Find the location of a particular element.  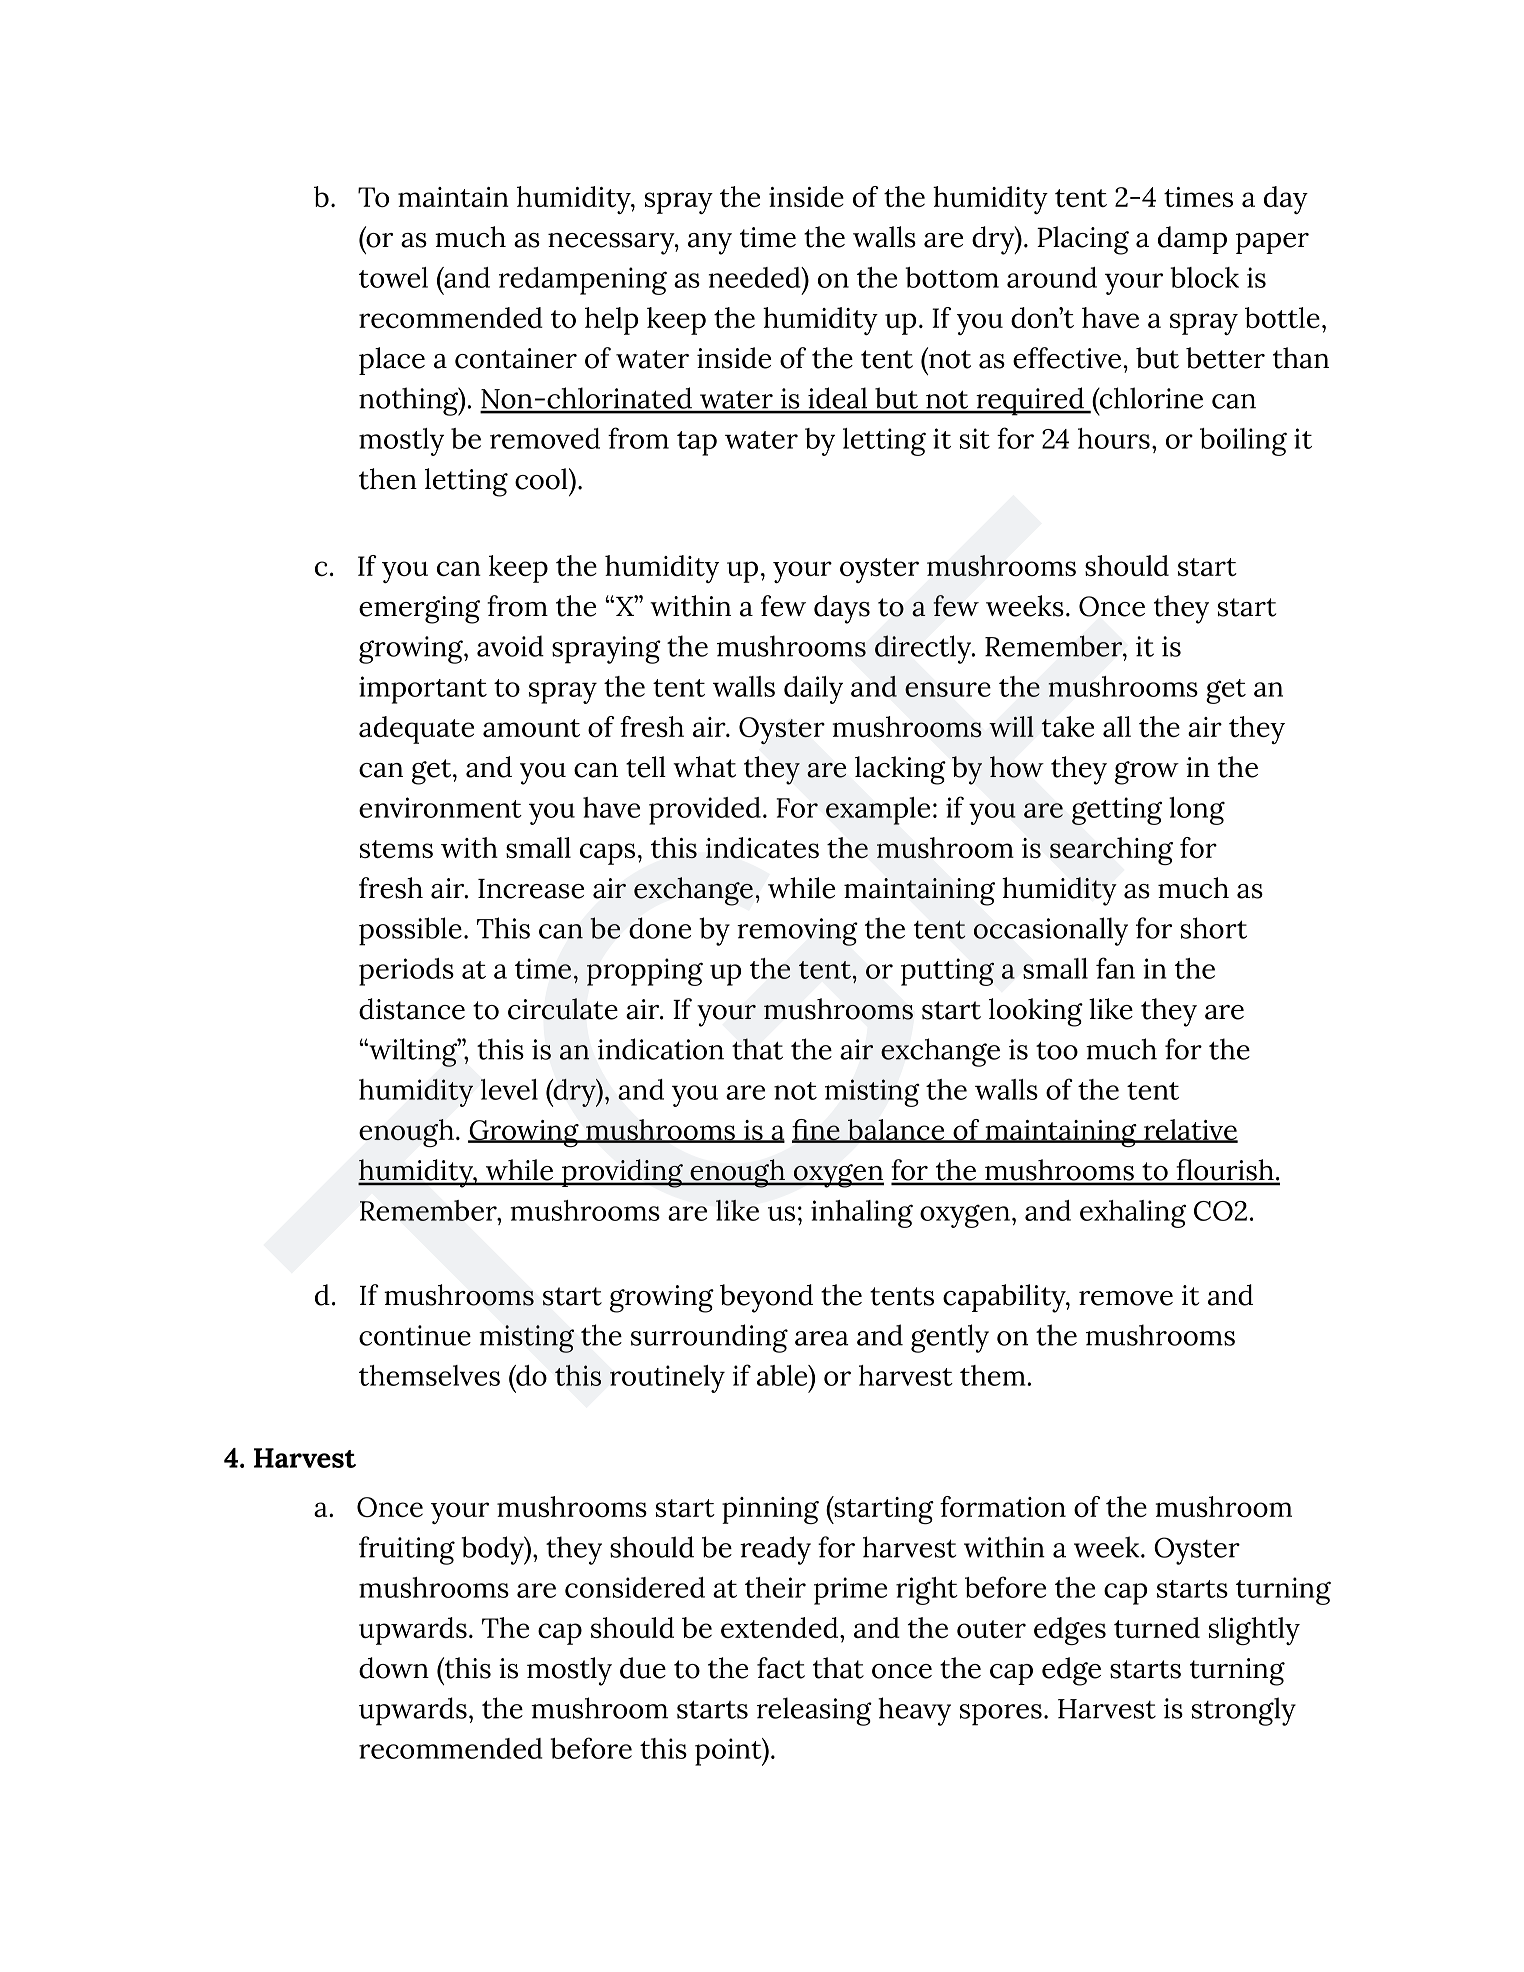

exhaling is located at coordinates (1133, 1214).
